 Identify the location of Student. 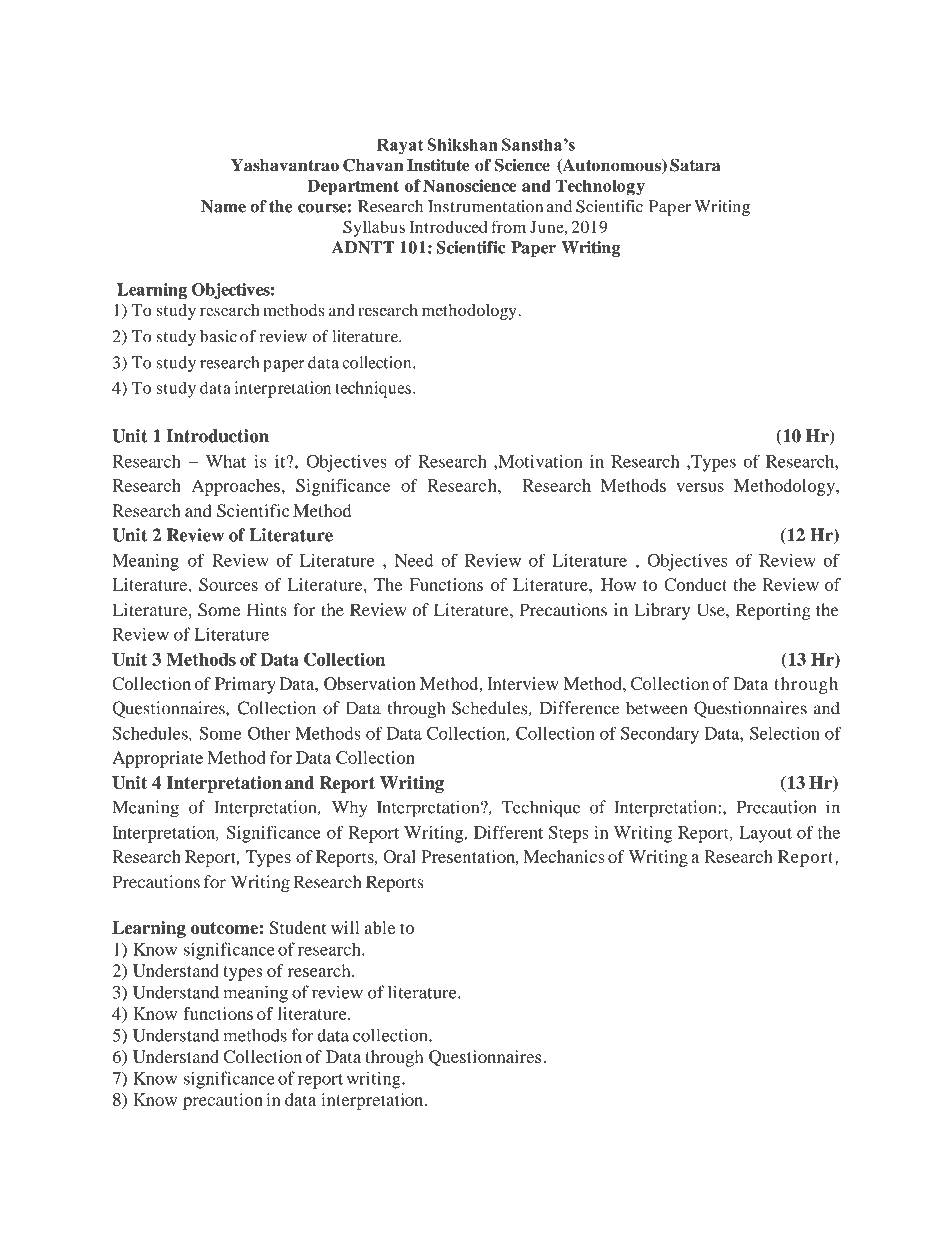
(298, 927).
